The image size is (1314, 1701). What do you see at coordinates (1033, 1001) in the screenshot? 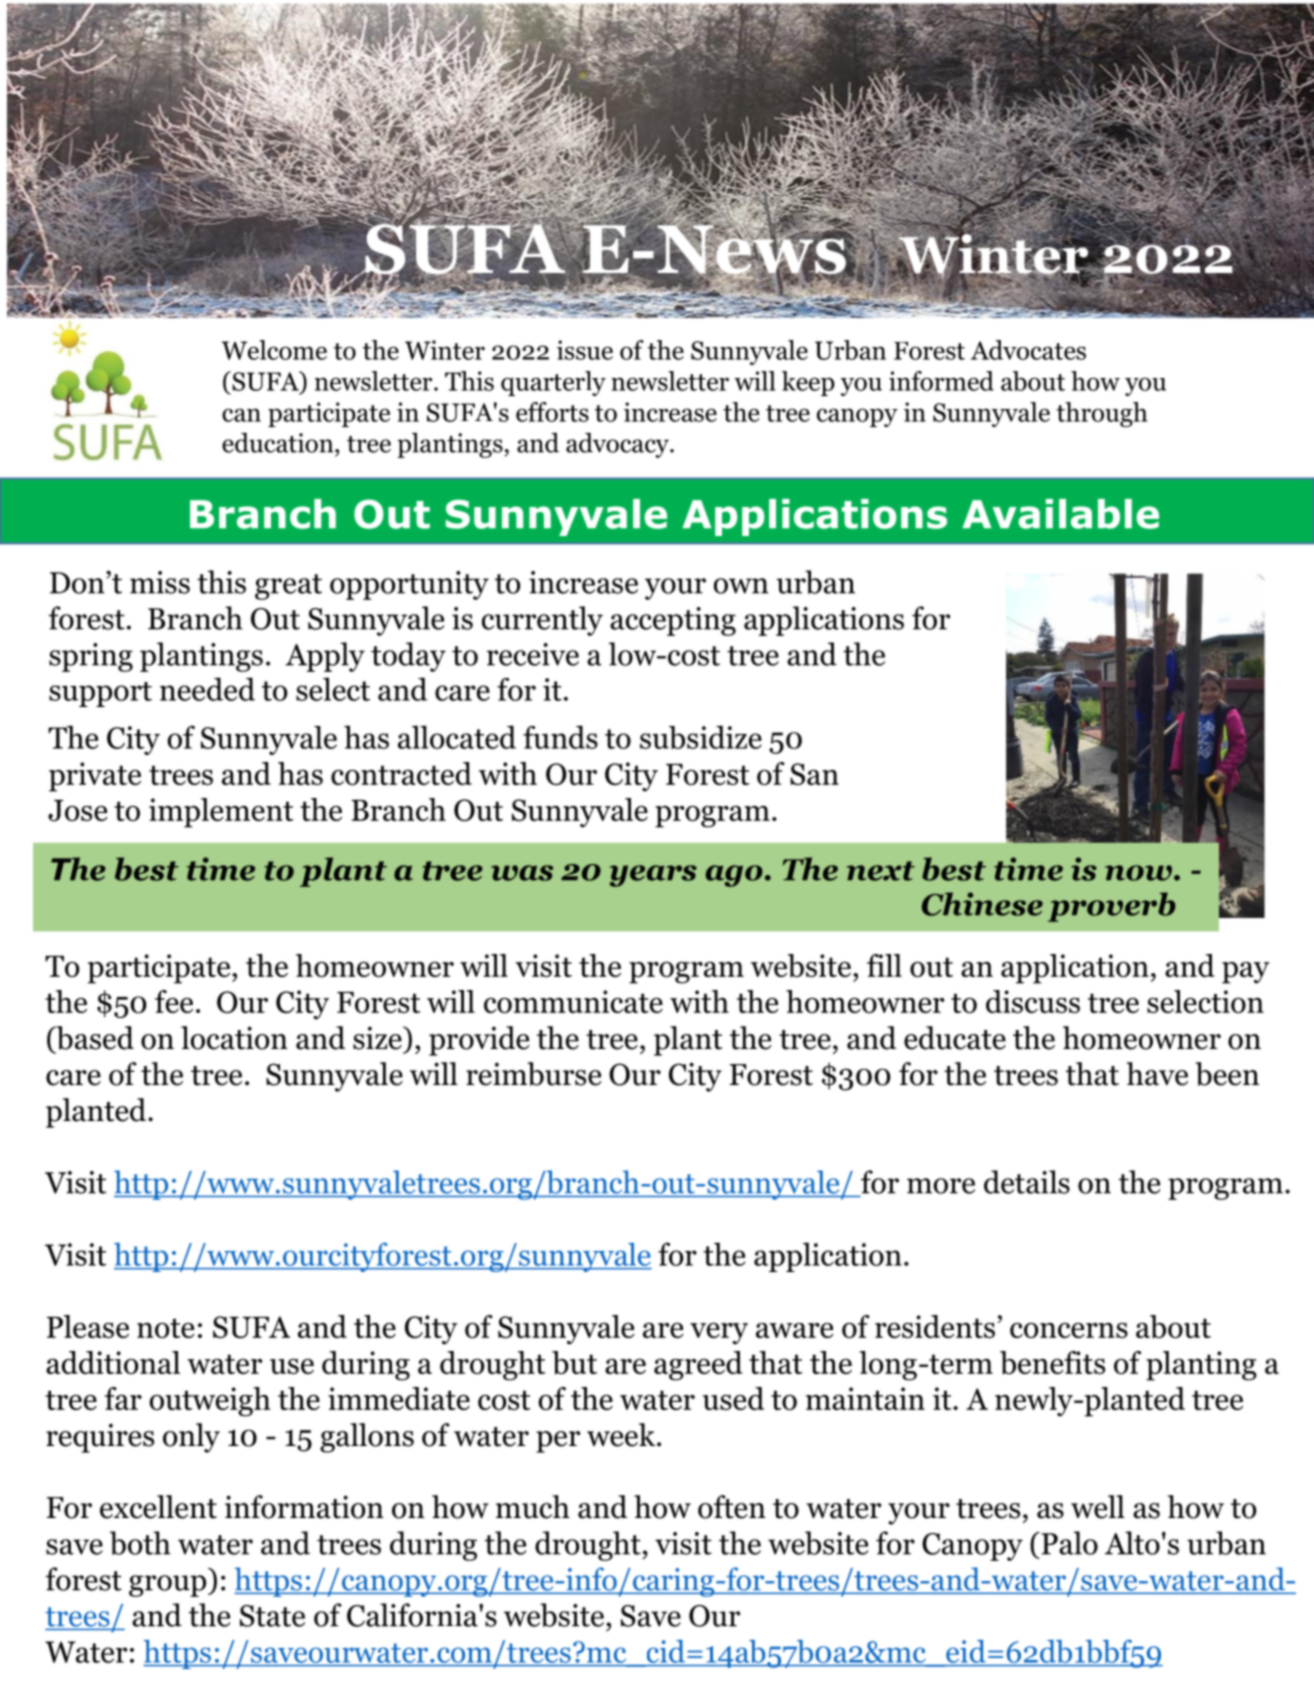
I see `discuss` at bounding box center [1033, 1001].
